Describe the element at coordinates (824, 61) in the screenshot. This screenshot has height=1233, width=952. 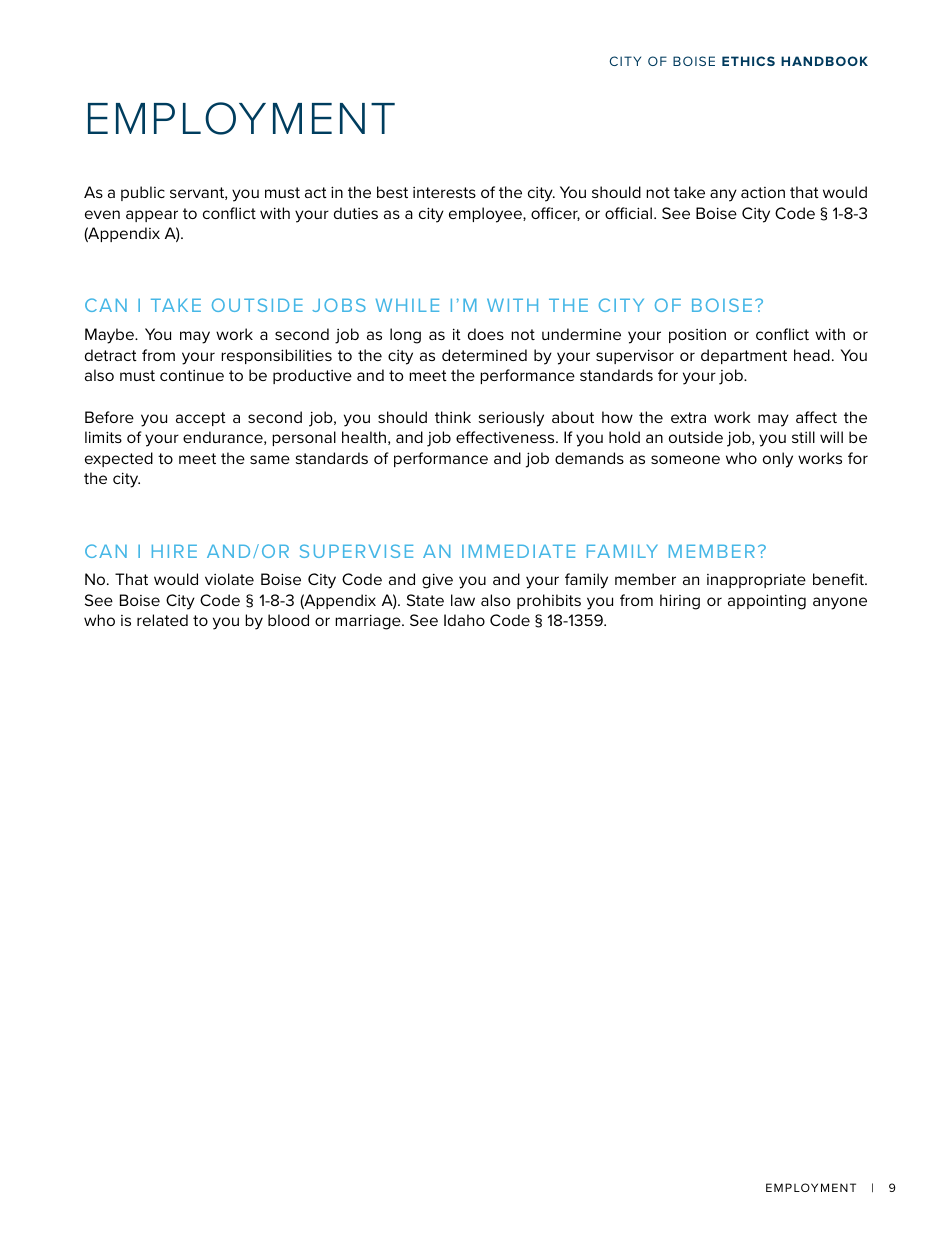
I see `HANDBOOK` at that location.
